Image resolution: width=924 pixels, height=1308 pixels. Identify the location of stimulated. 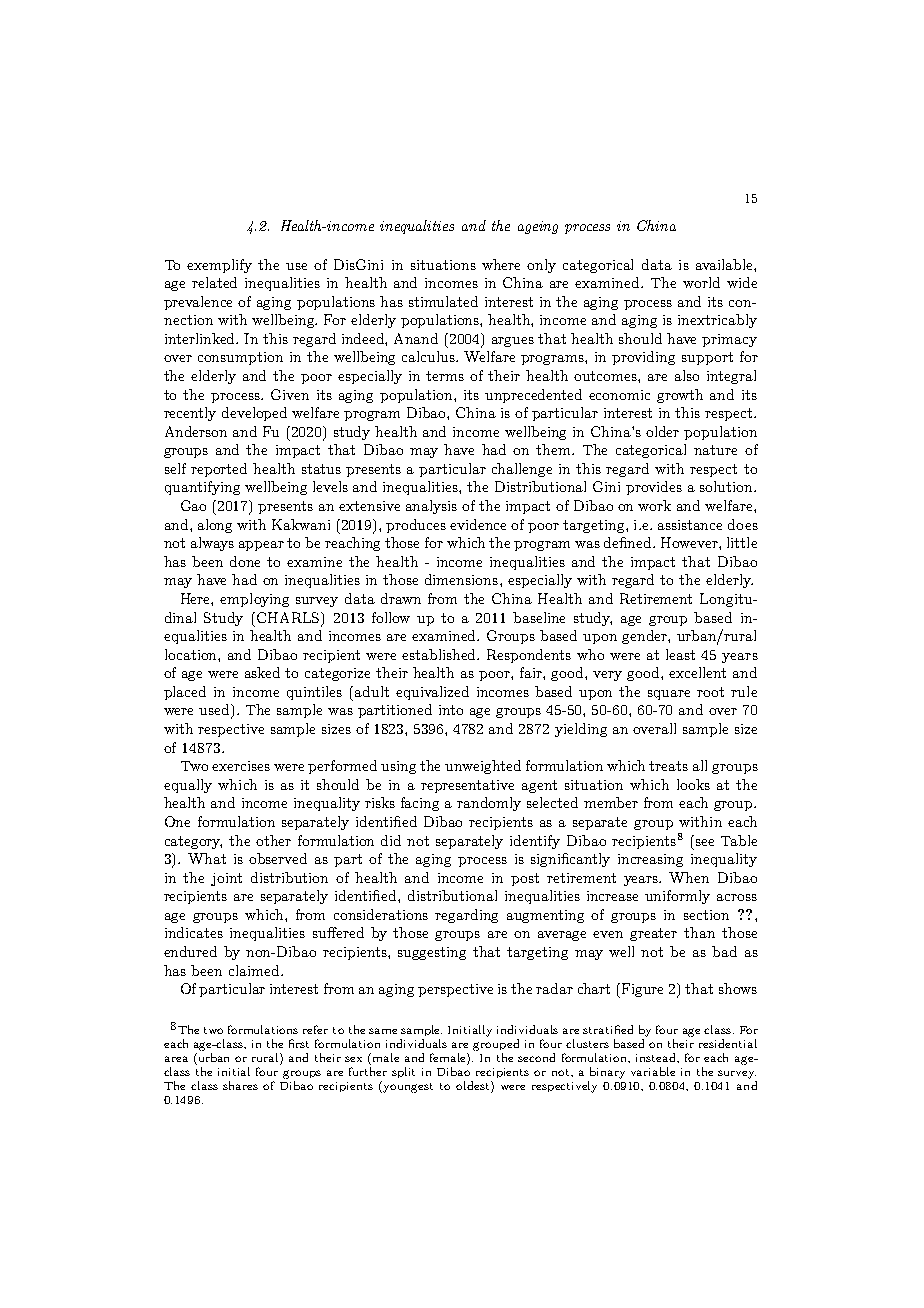
(443, 301).
